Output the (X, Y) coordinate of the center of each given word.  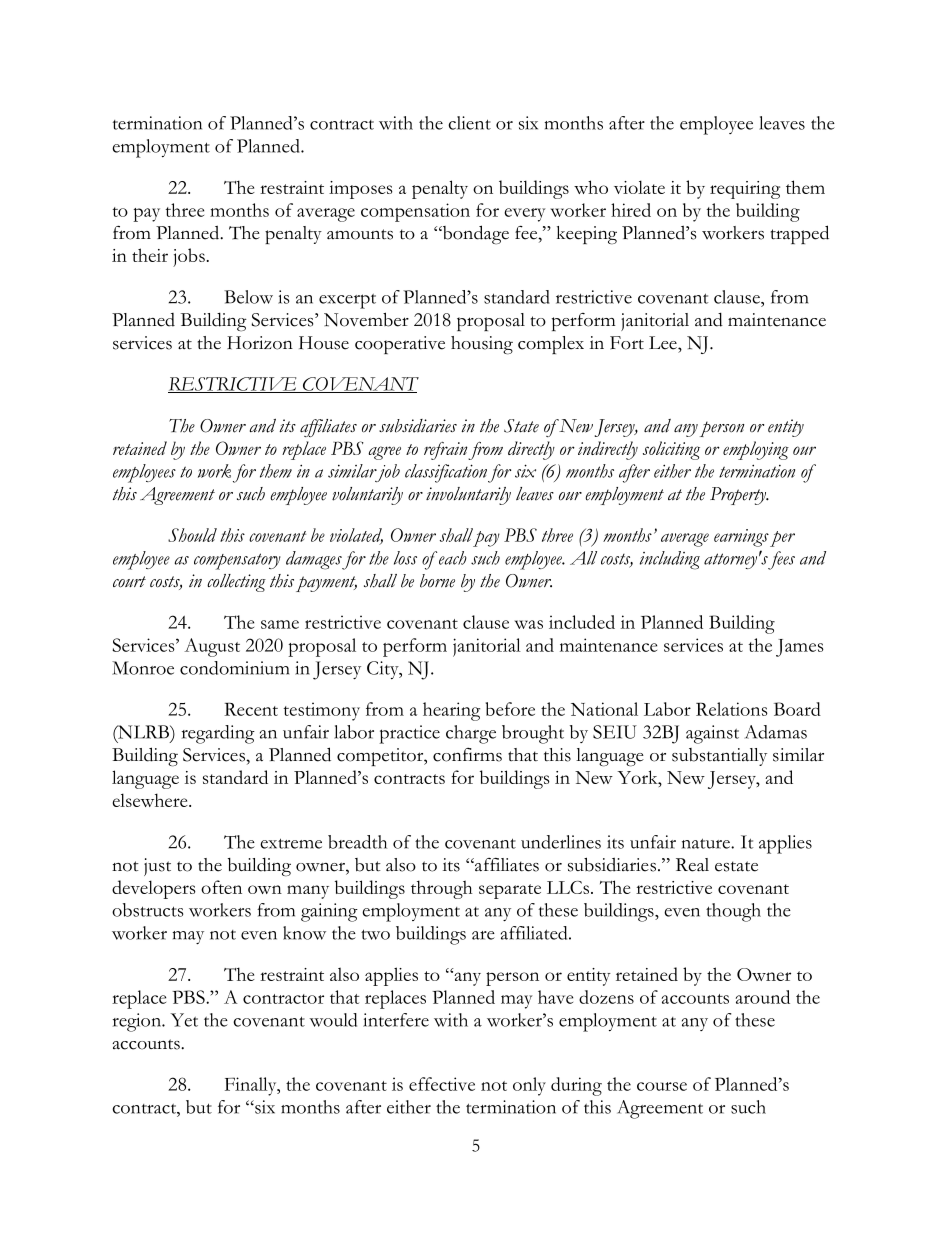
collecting (236, 583)
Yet (184, 1020)
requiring (745, 190)
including (670, 560)
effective (442, 1084)
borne (437, 581)
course (662, 1086)
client (469, 123)
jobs (189, 257)
